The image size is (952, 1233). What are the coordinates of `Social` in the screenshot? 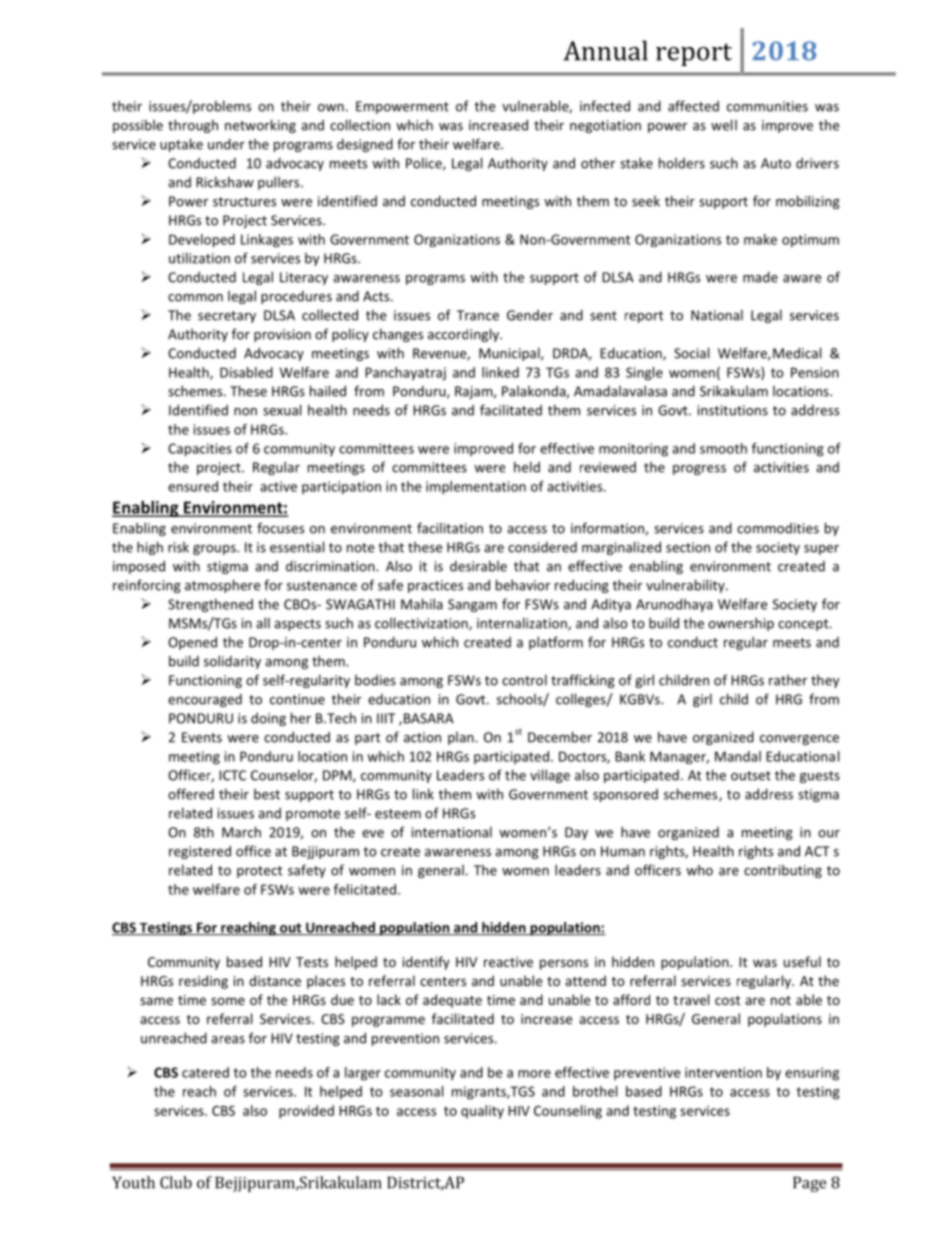 It's located at (691, 353).
